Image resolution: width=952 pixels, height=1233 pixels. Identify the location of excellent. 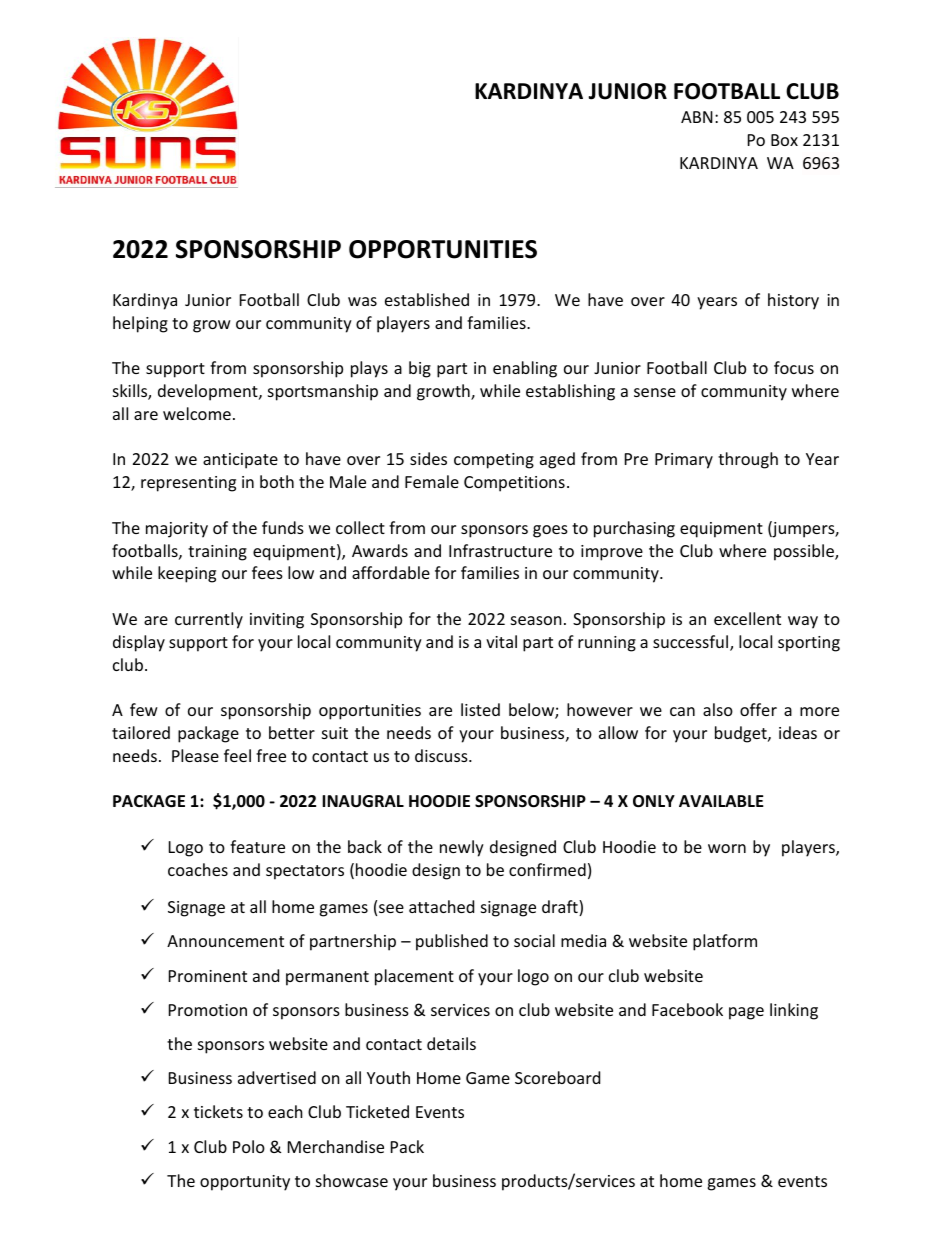
(747, 618).
